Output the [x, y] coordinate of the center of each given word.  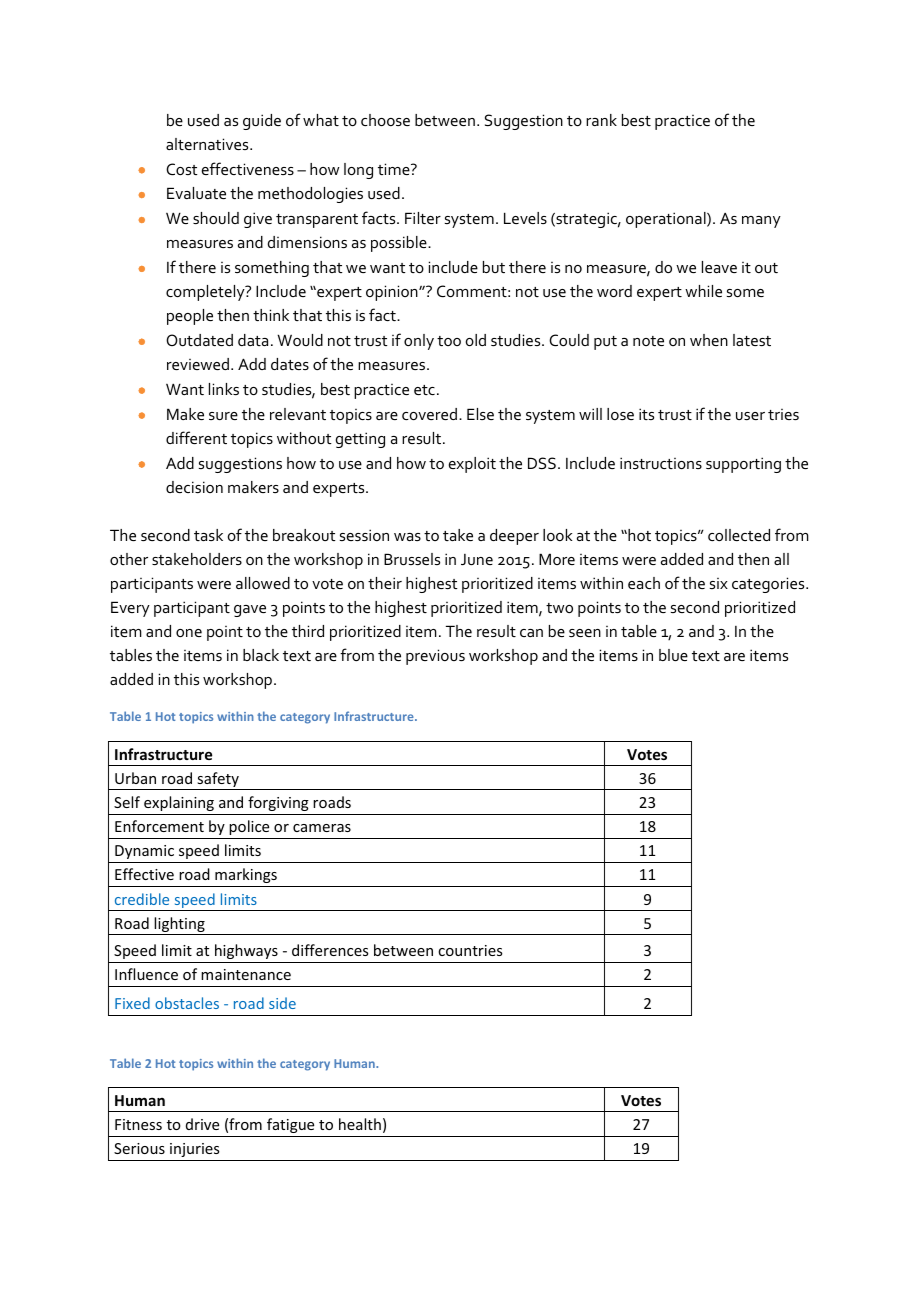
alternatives [208, 144]
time [395, 169]
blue [673, 655]
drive [202, 1124]
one [189, 633]
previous [435, 657]
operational [667, 220]
